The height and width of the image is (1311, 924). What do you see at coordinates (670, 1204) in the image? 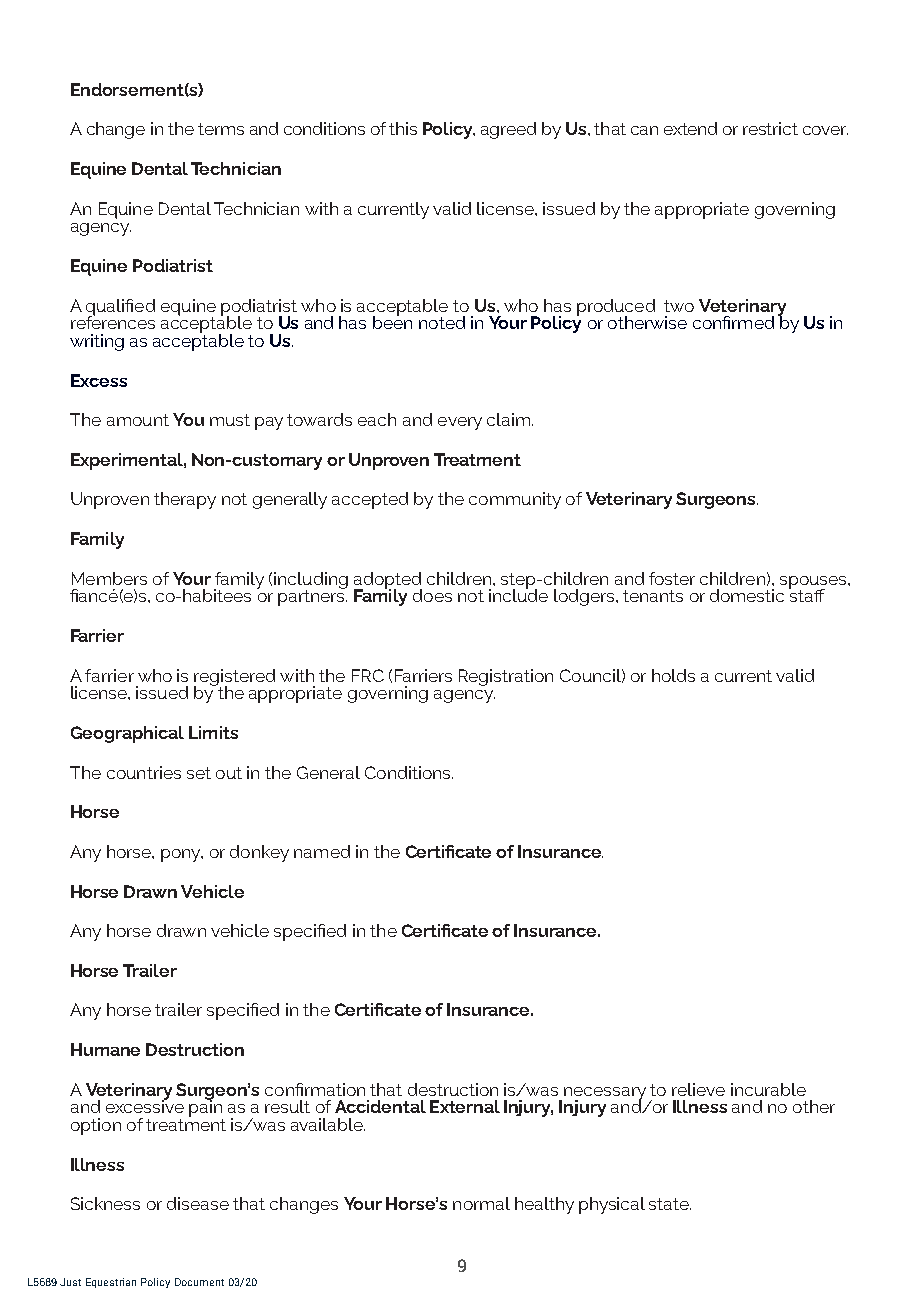
I see `state` at bounding box center [670, 1204].
